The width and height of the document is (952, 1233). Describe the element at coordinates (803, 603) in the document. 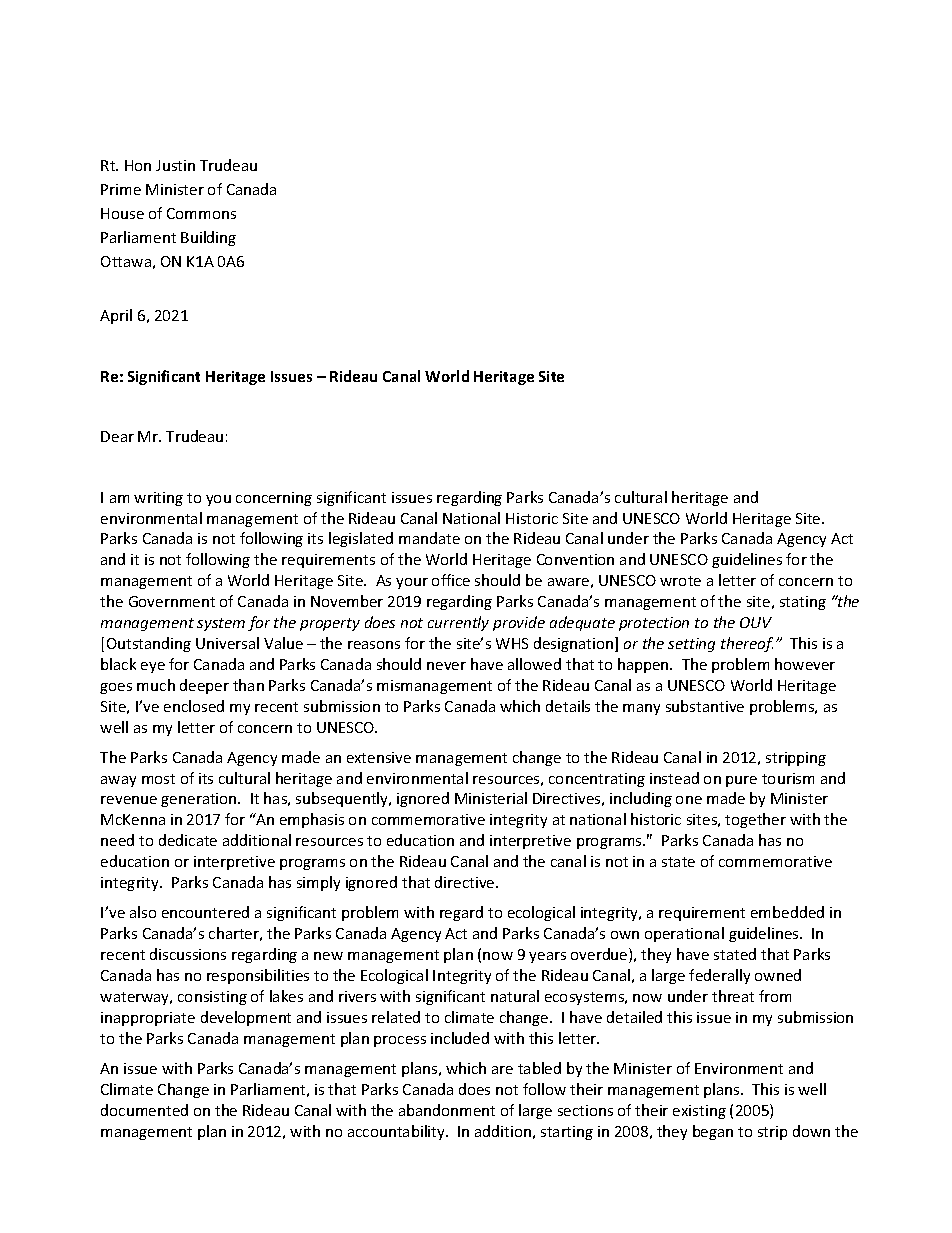

I see `stating` at that location.
